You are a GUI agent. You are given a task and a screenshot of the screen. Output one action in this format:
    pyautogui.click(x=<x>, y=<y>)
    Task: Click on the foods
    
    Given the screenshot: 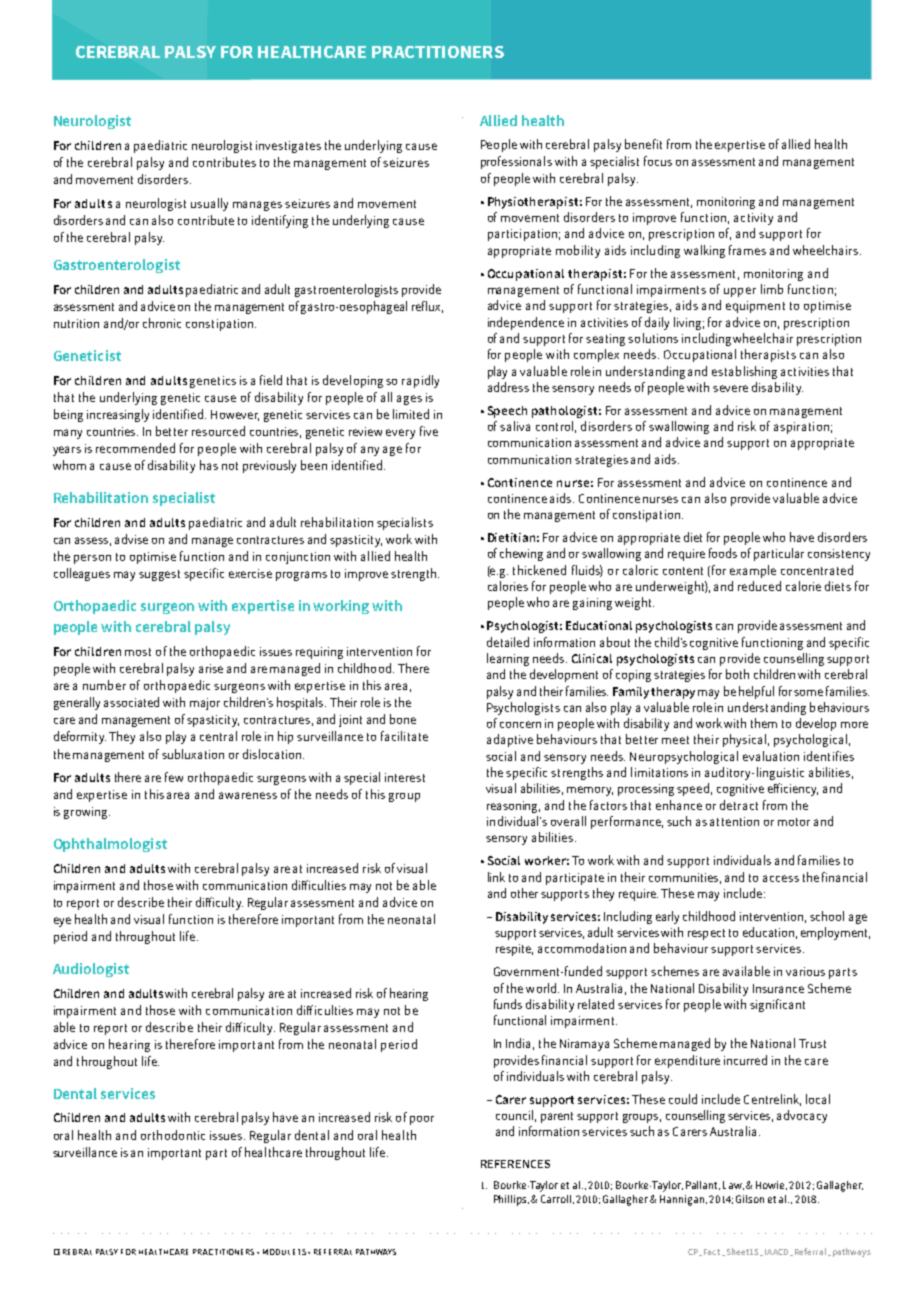 What is the action you would take?
    pyautogui.click(x=723, y=553)
